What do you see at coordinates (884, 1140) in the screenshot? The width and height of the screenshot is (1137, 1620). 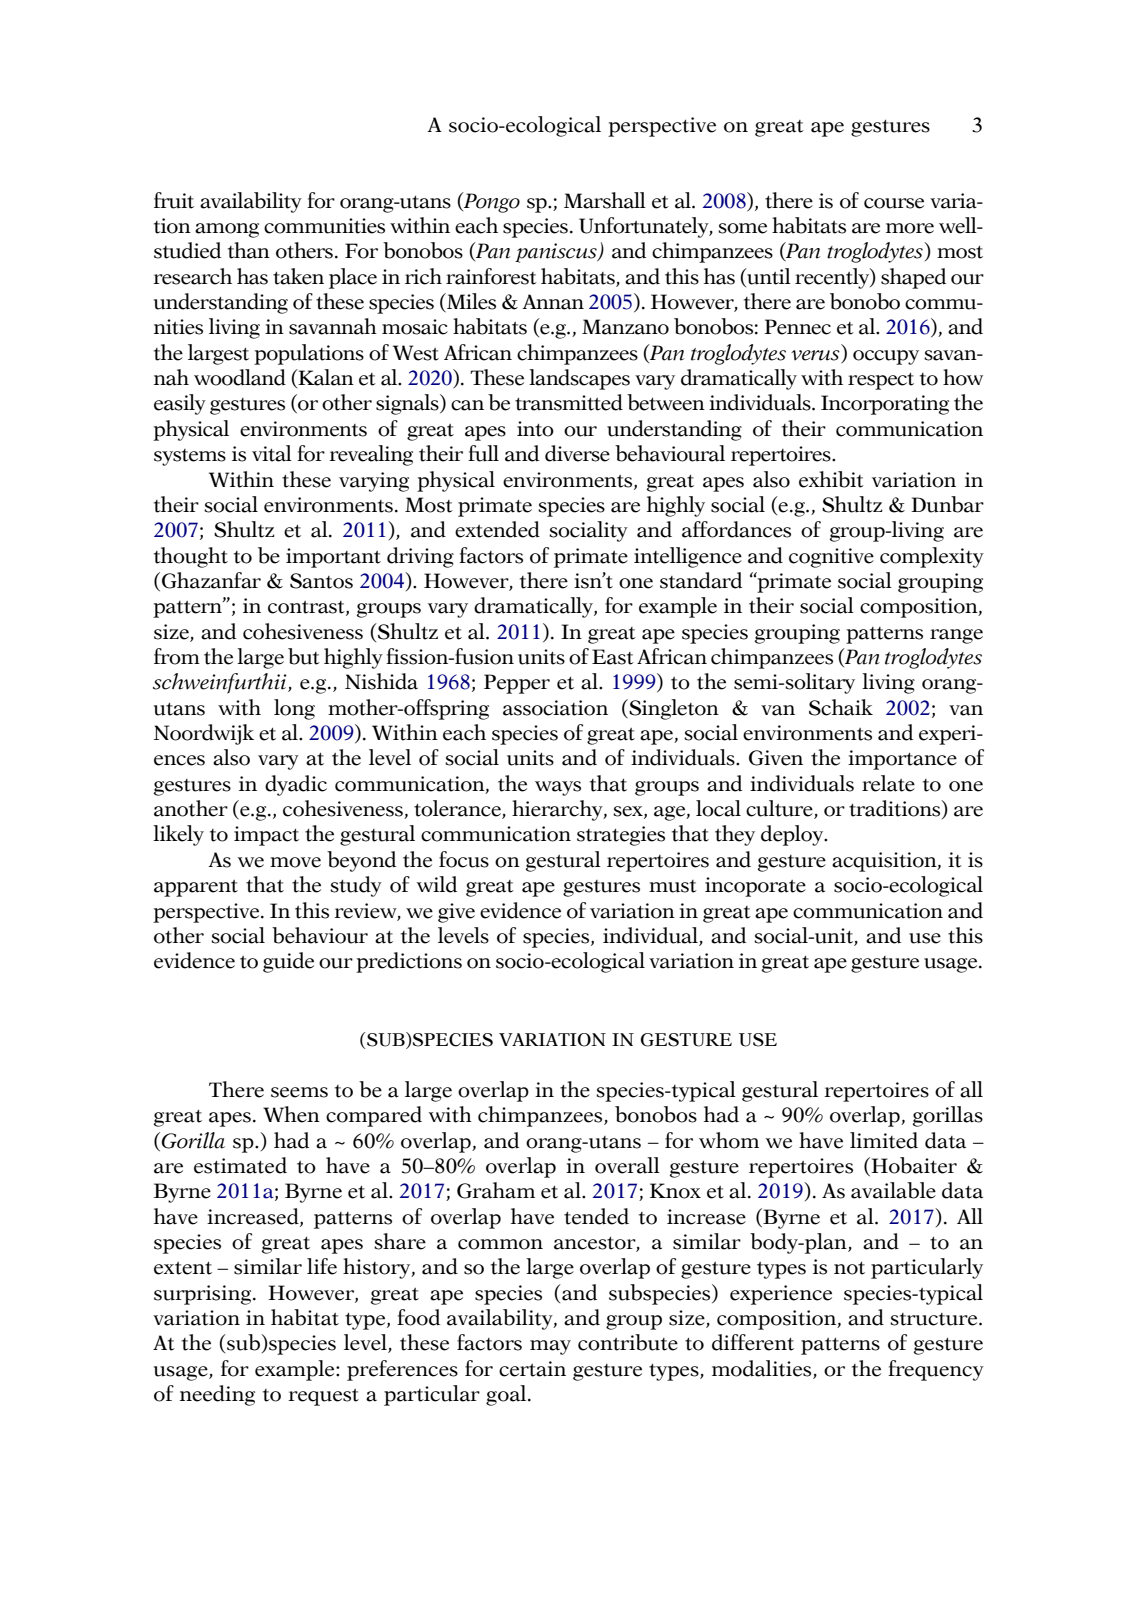 I see `limited` at bounding box center [884, 1140].
